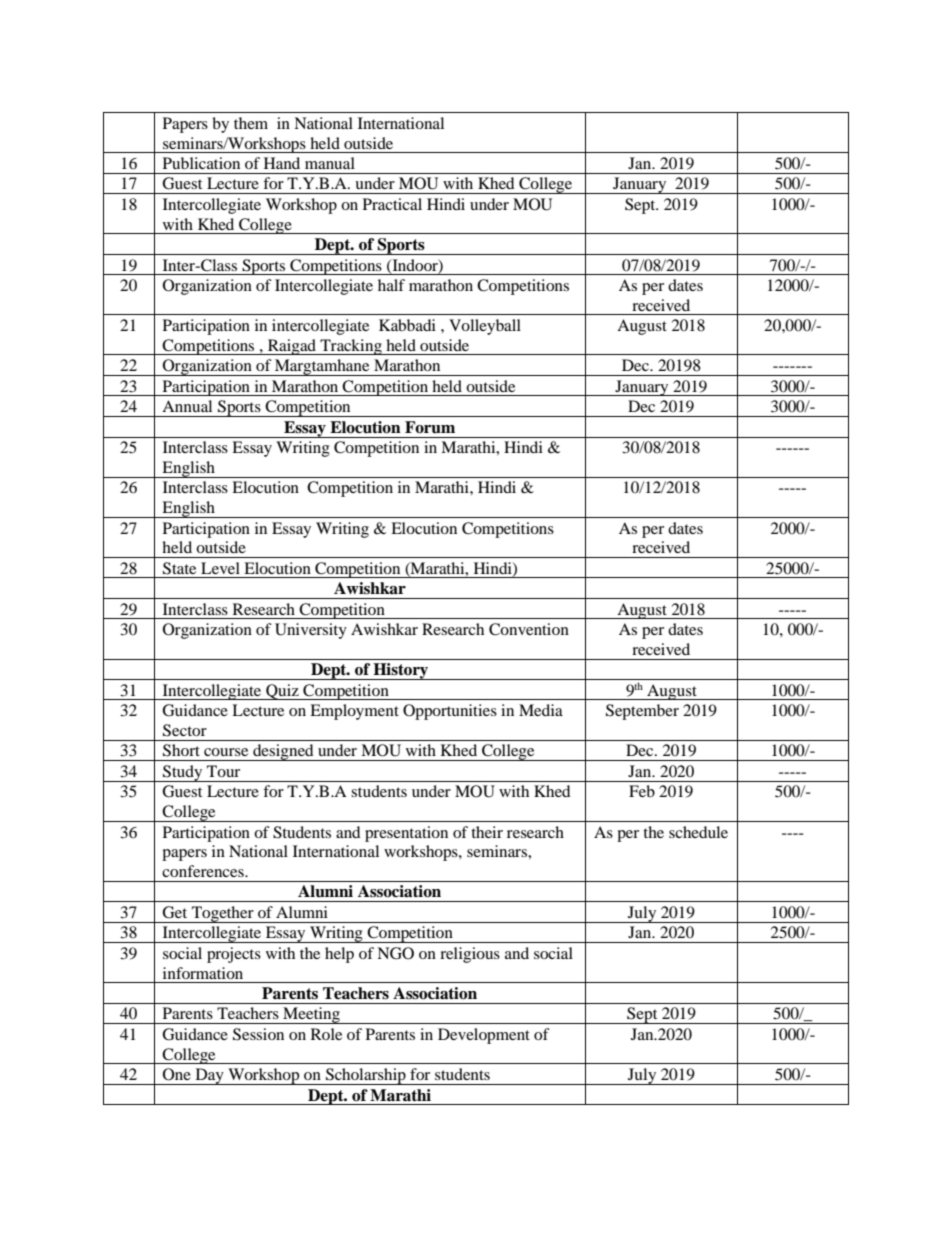 The width and height of the screenshot is (952, 1233). Describe the element at coordinates (391, 285) in the screenshot. I see `half` at that location.
